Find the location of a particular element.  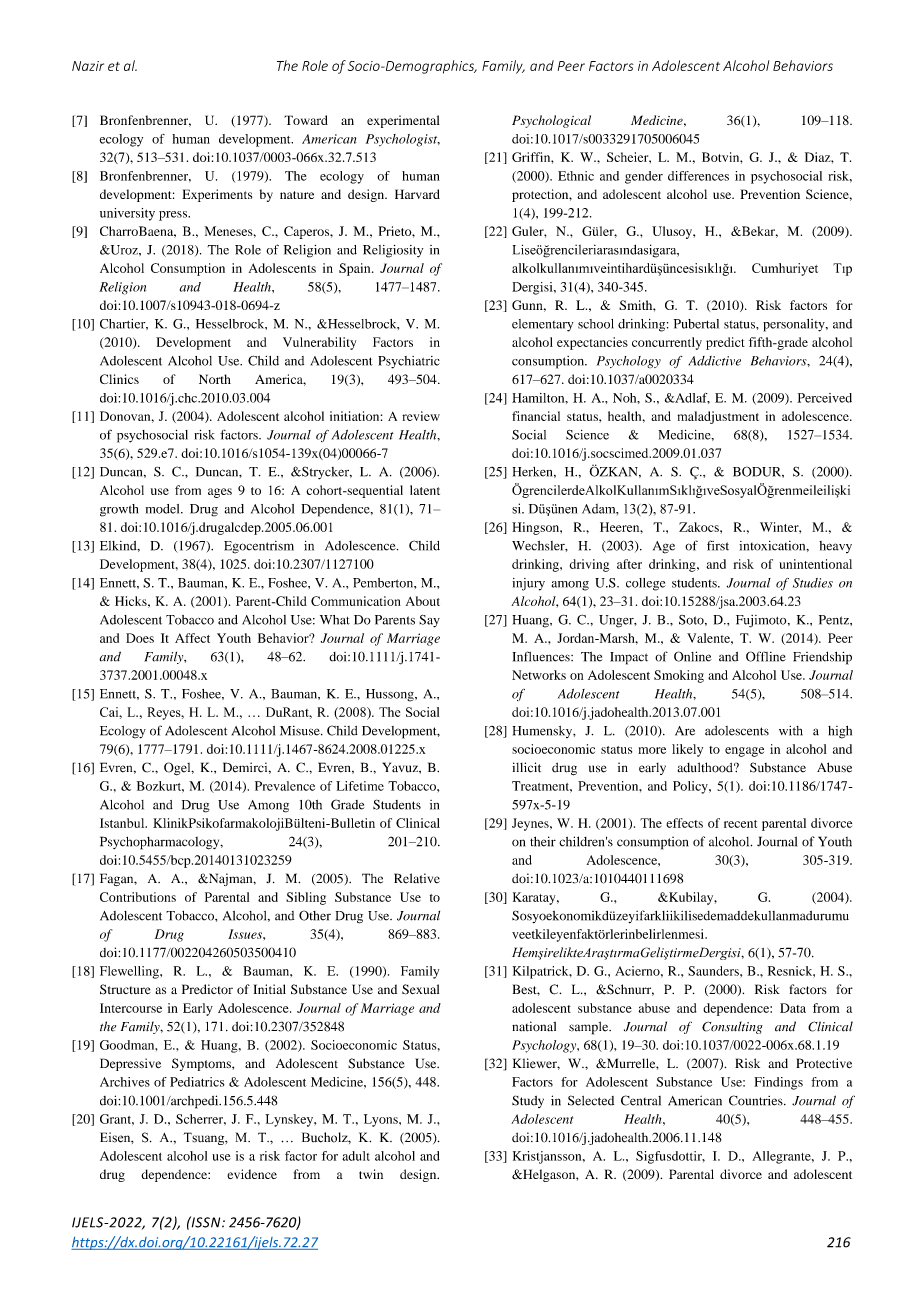

their is located at coordinates (543, 841).
